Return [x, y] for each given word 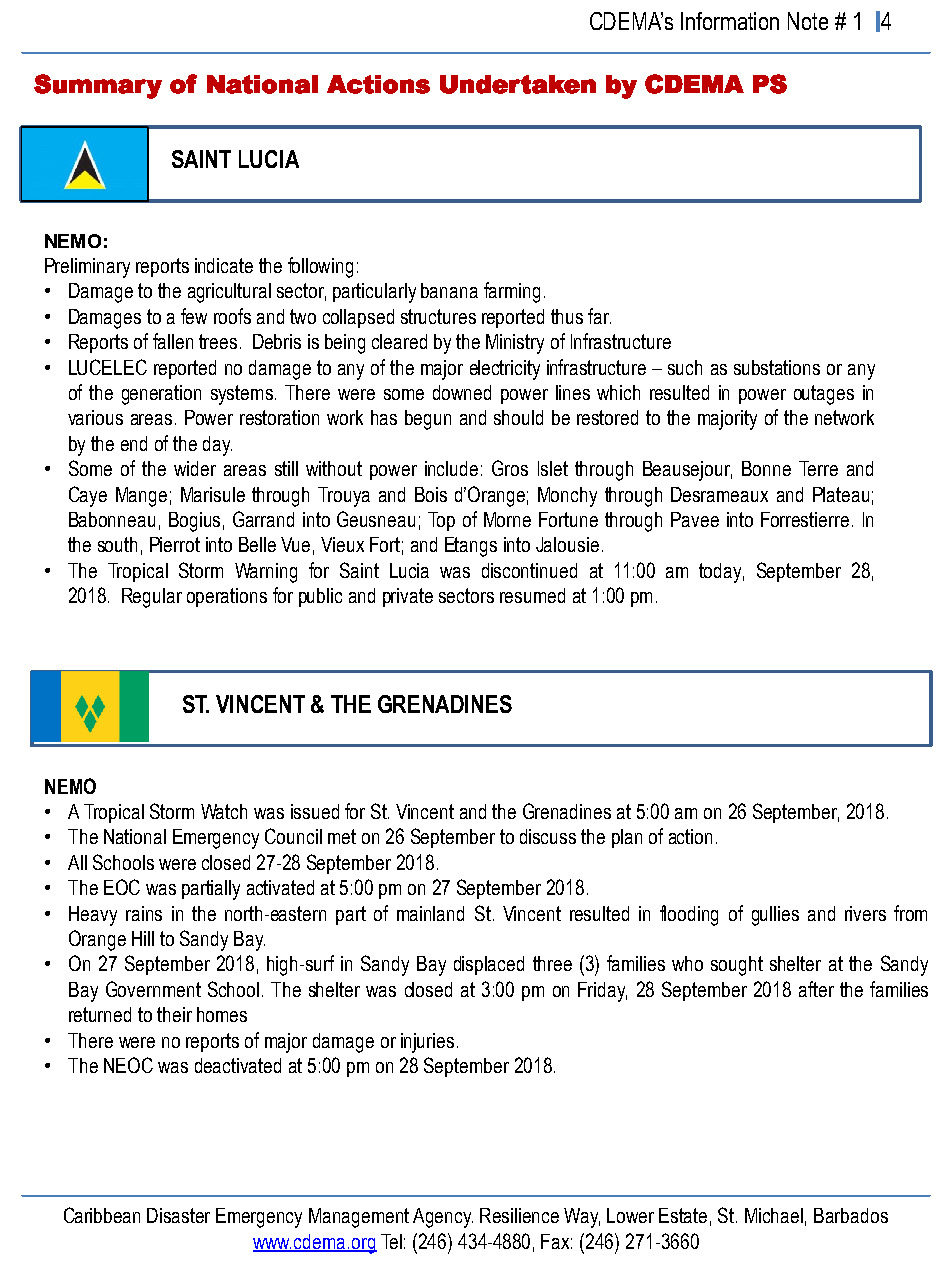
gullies [775, 916]
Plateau [841, 494]
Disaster [178, 1215]
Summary [98, 86]
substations [777, 367]
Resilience [519, 1215]
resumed [532, 595]
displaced [489, 965]
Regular [152, 598]
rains [144, 913]
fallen [173, 341]
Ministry [515, 344]
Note [808, 21]
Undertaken [518, 84]
